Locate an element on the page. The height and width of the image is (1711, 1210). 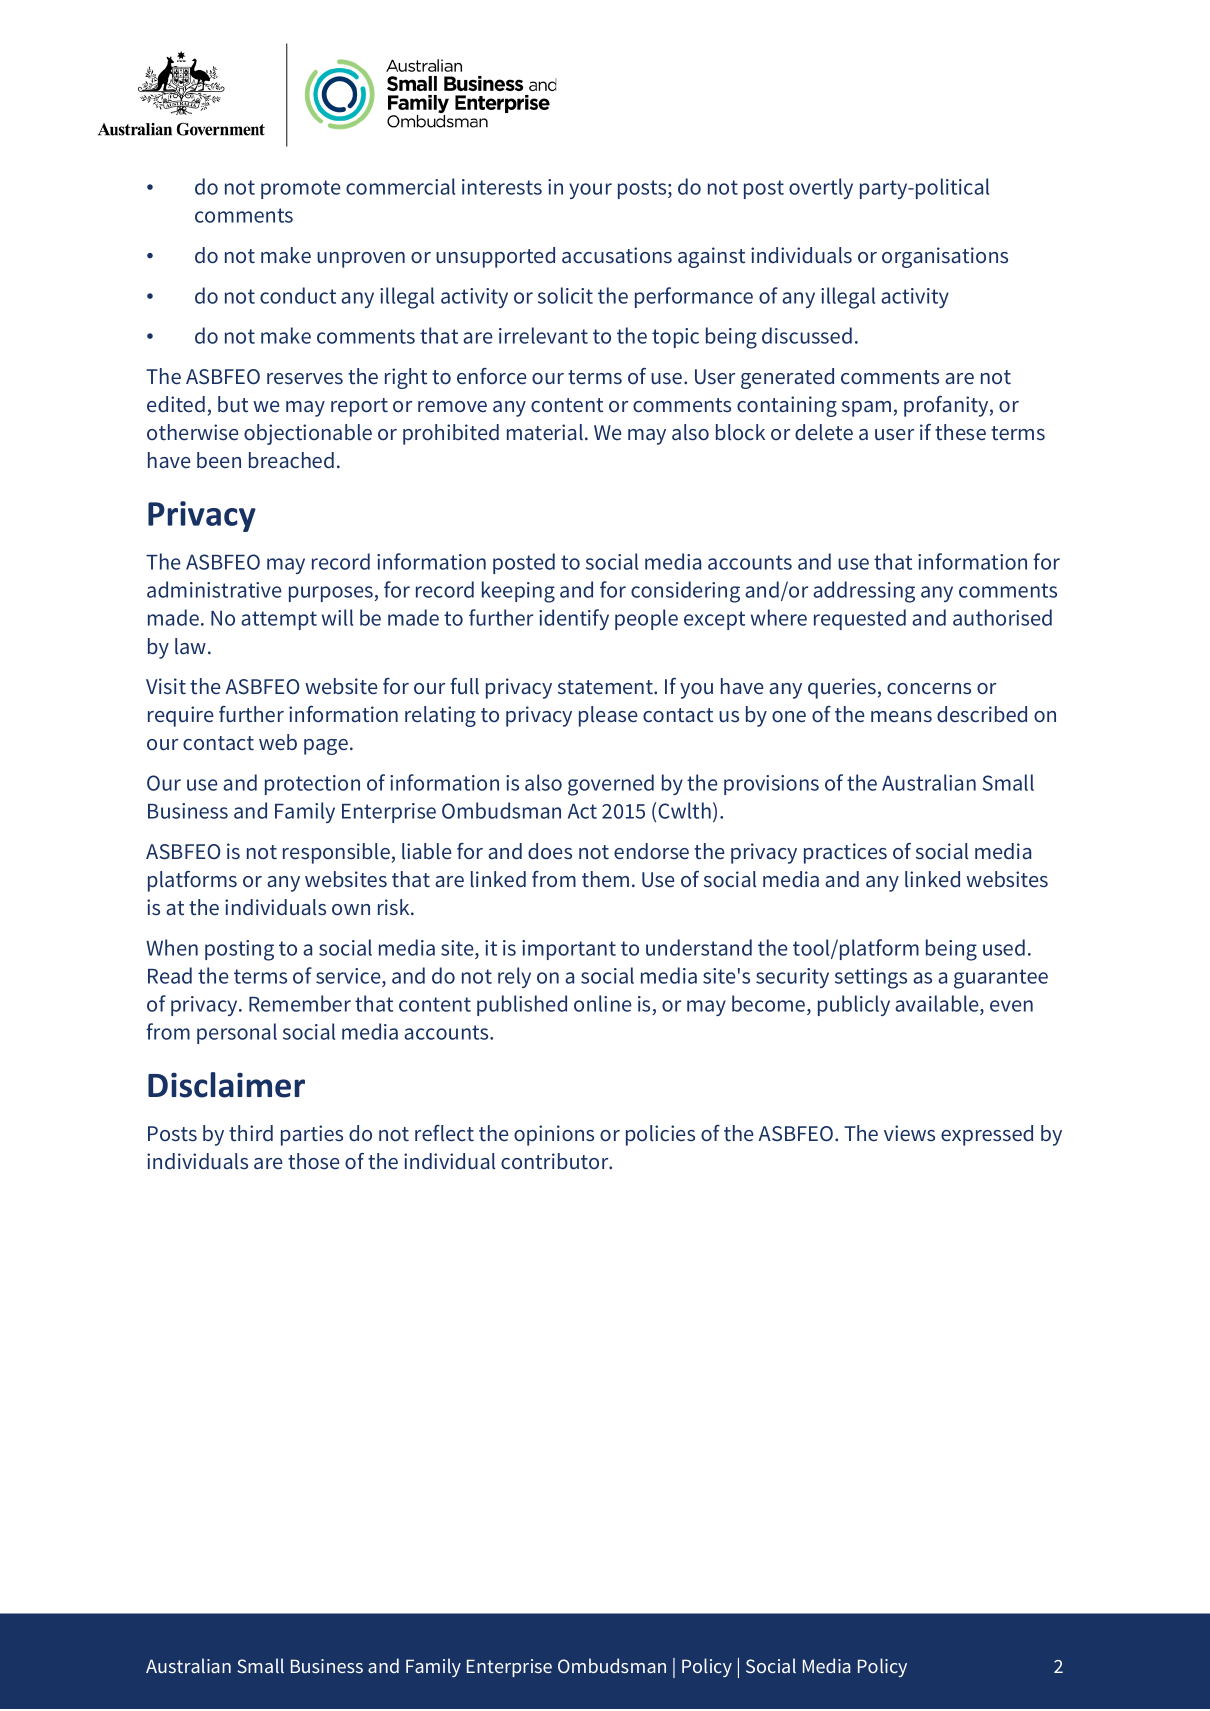
law is located at coordinates (192, 646).
